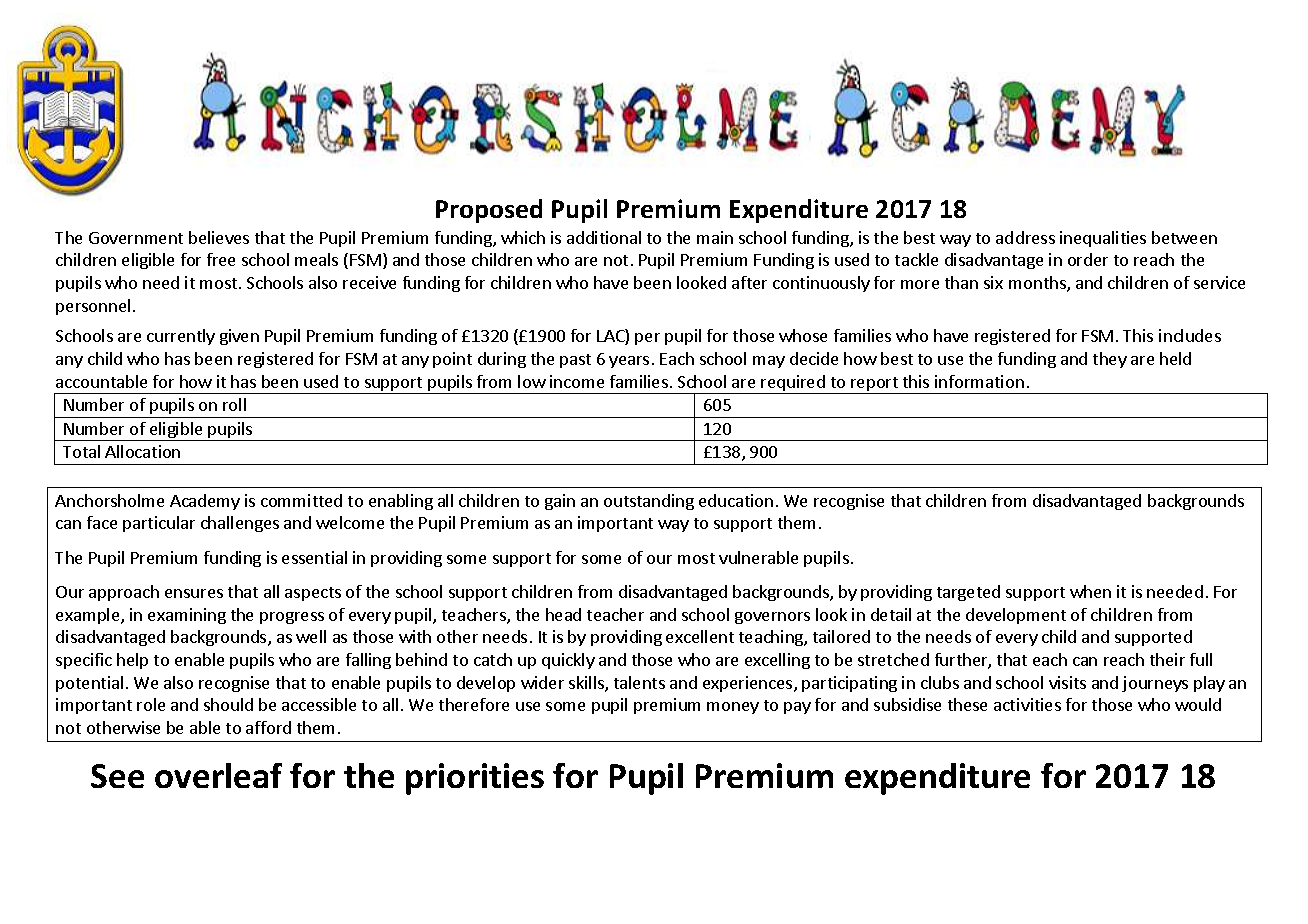 The image size is (1308, 924). I want to click on believes, so click(219, 237).
